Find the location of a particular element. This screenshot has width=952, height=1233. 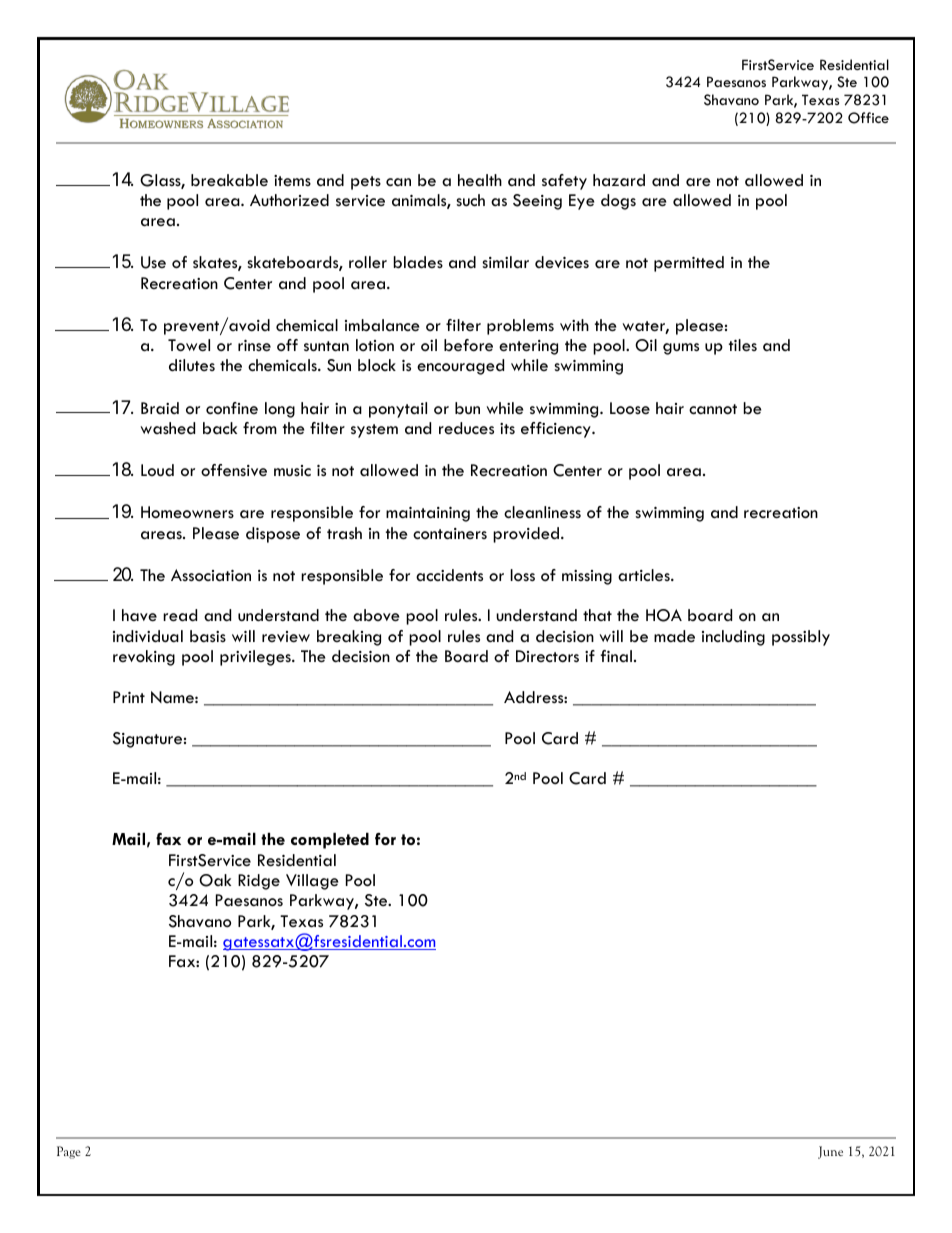

breakable is located at coordinates (229, 180).
